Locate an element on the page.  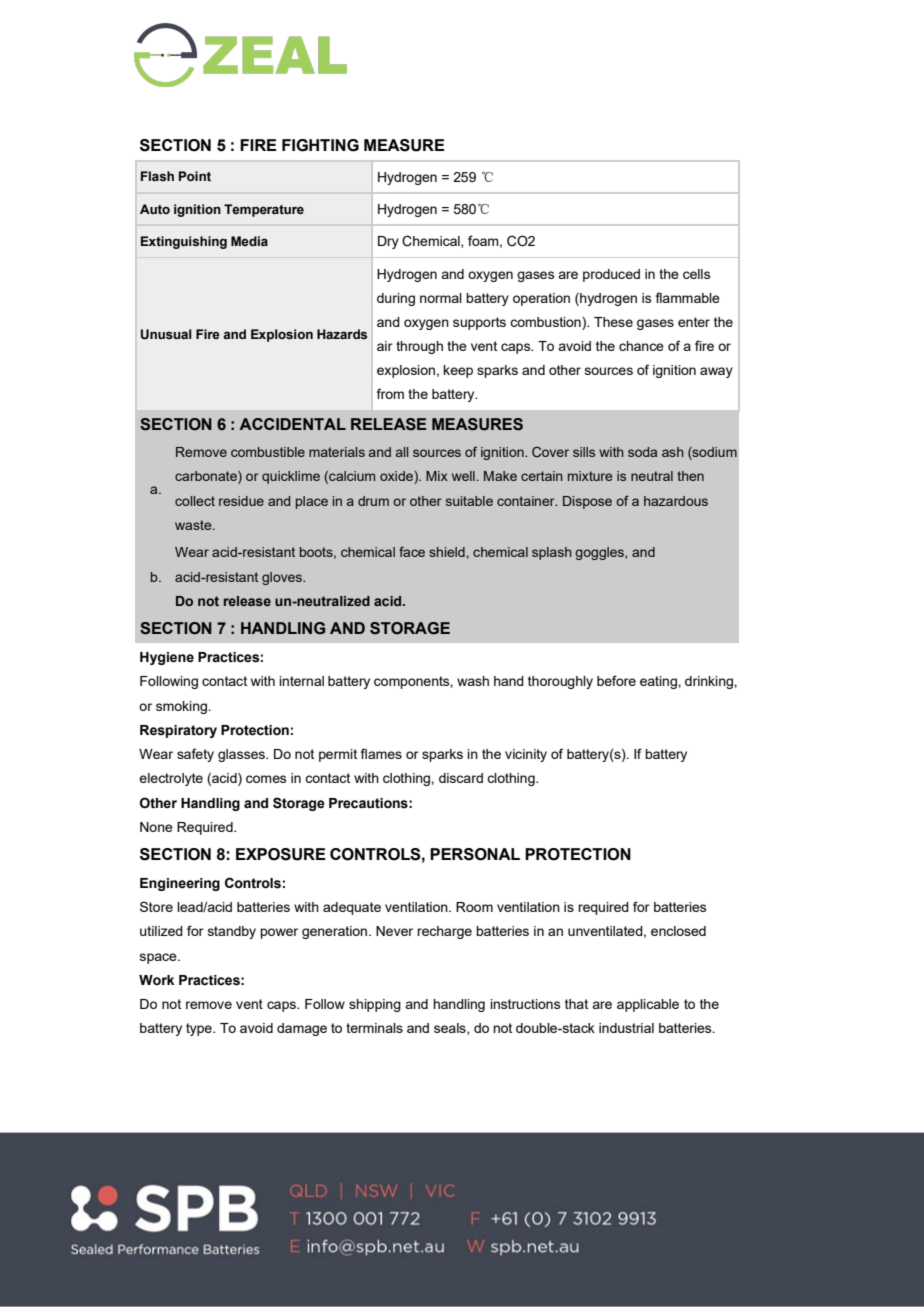
Point is located at coordinates (195, 176).
